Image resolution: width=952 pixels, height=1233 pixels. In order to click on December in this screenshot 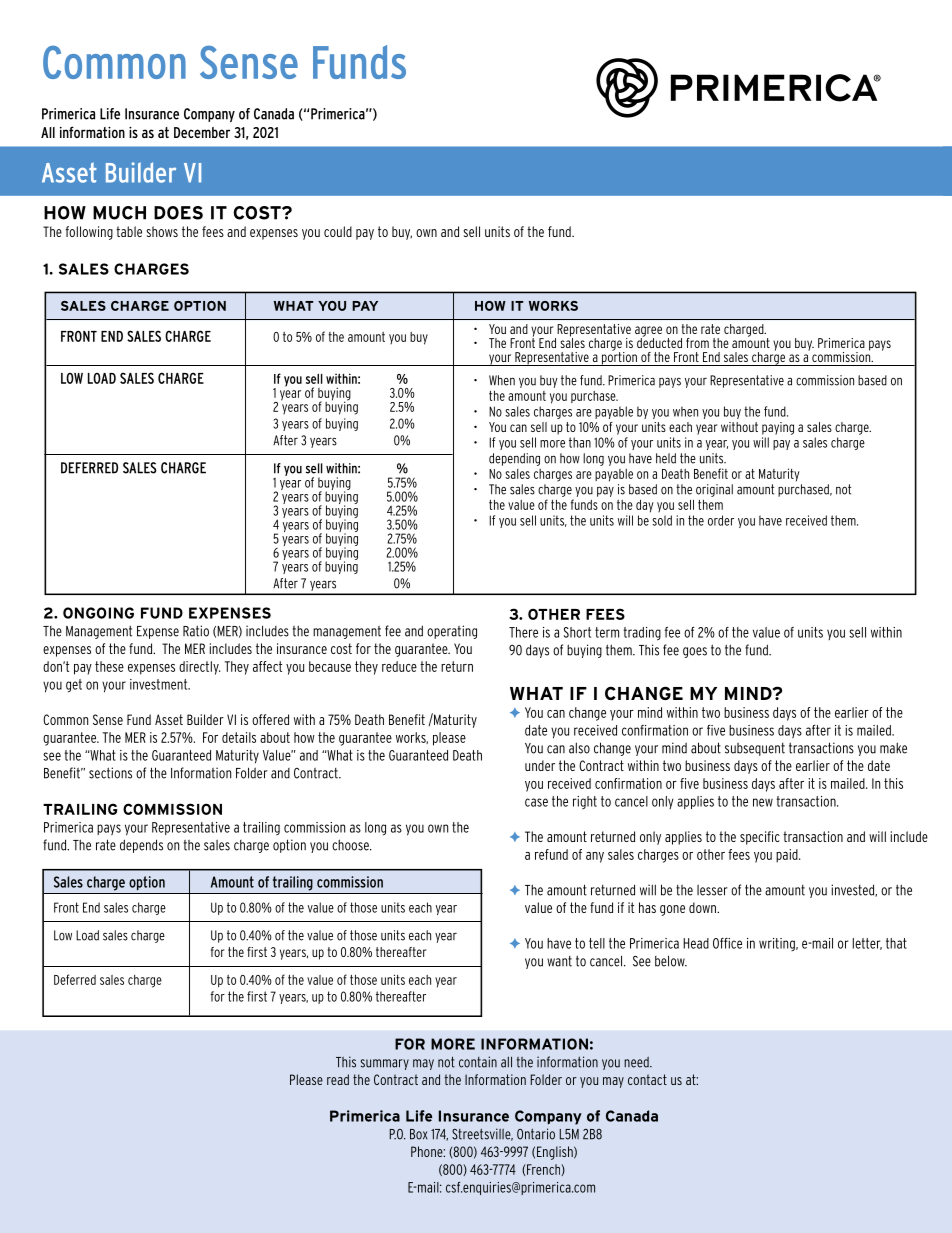, I will do `click(202, 132)`.
